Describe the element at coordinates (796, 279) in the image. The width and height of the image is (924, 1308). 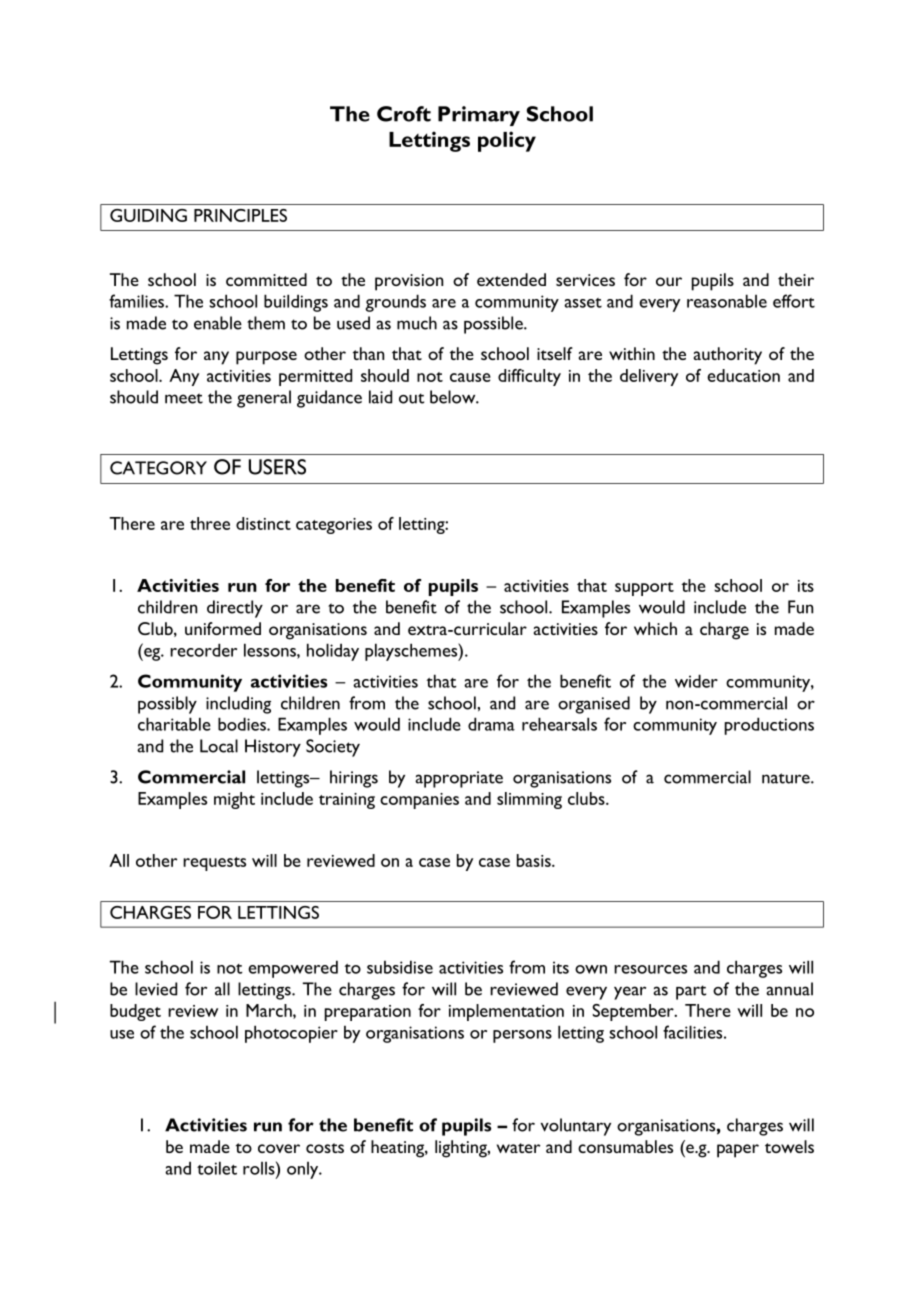
I see `their` at that location.
